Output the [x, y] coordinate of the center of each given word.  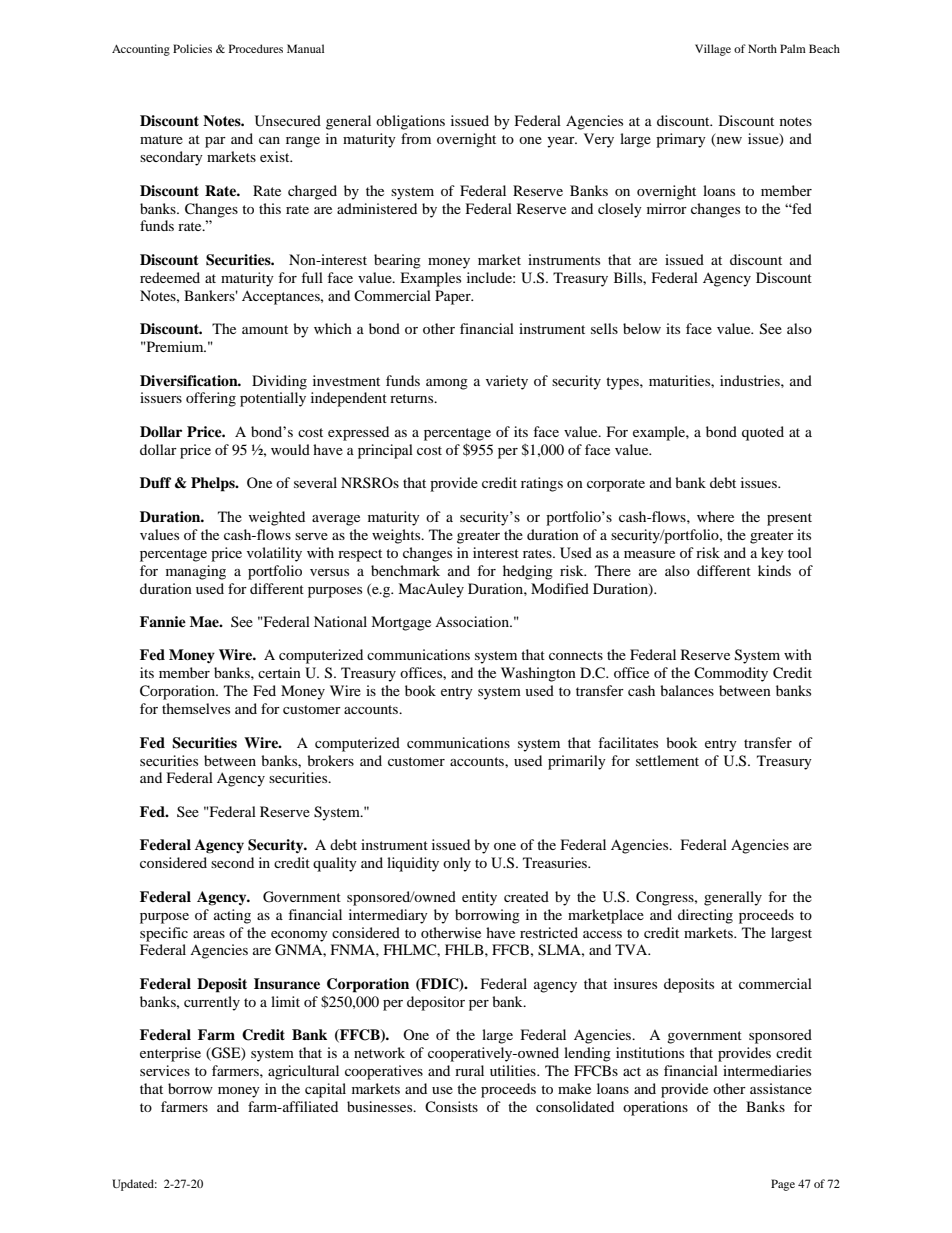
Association [473, 621]
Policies [192, 48]
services [165, 1070]
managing [196, 572]
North [762, 48]
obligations [410, 122]
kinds [774, 570]
